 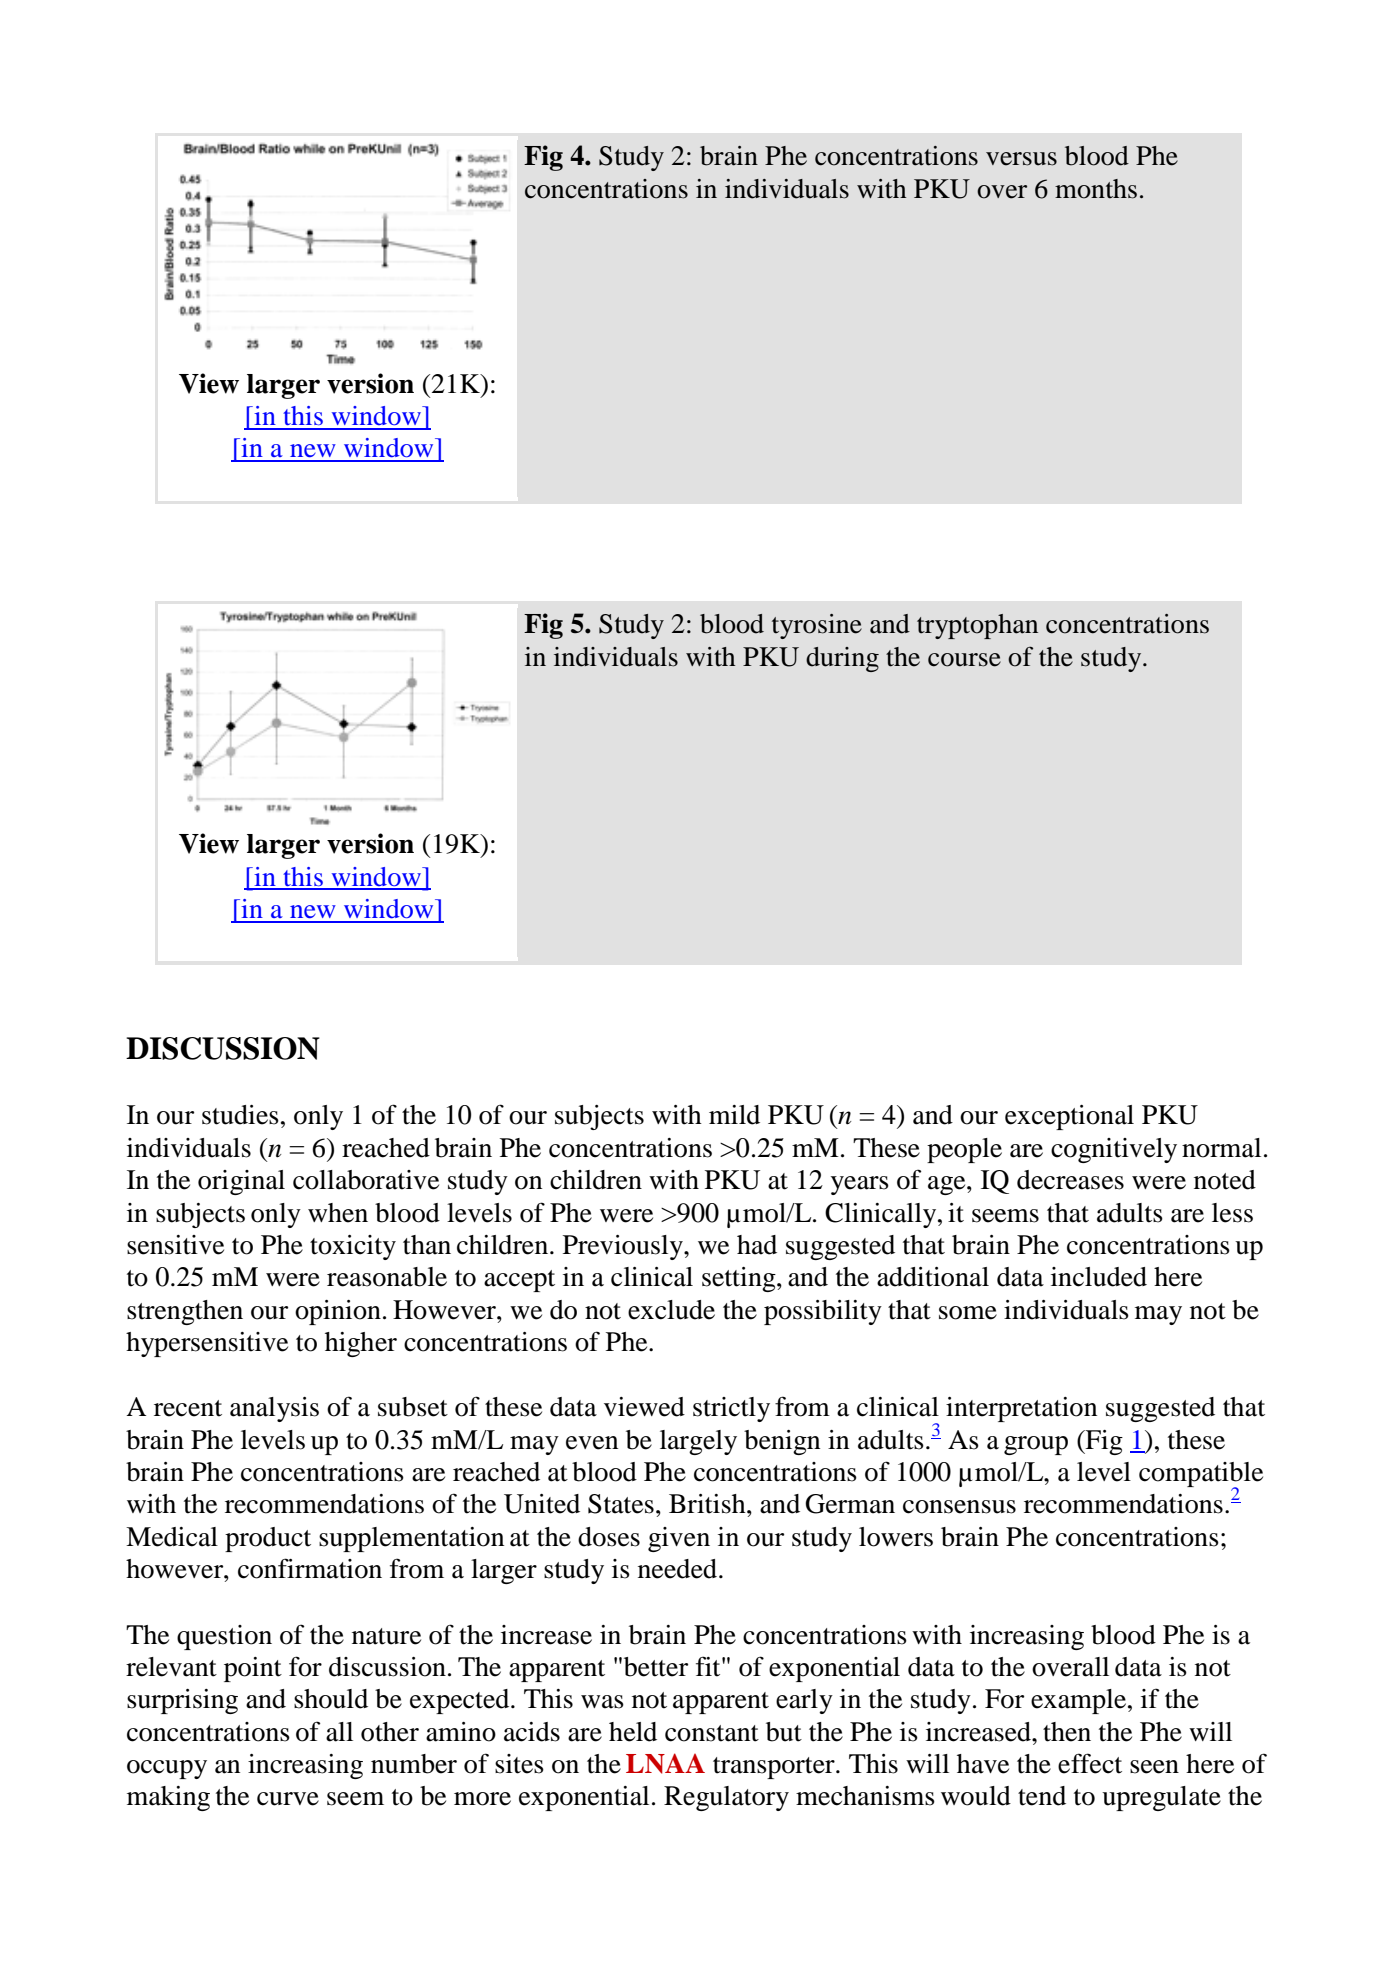 What do you see at coordinates (1021, 159) in the image?
I see `versus` at bounding box center [1021, 159].
